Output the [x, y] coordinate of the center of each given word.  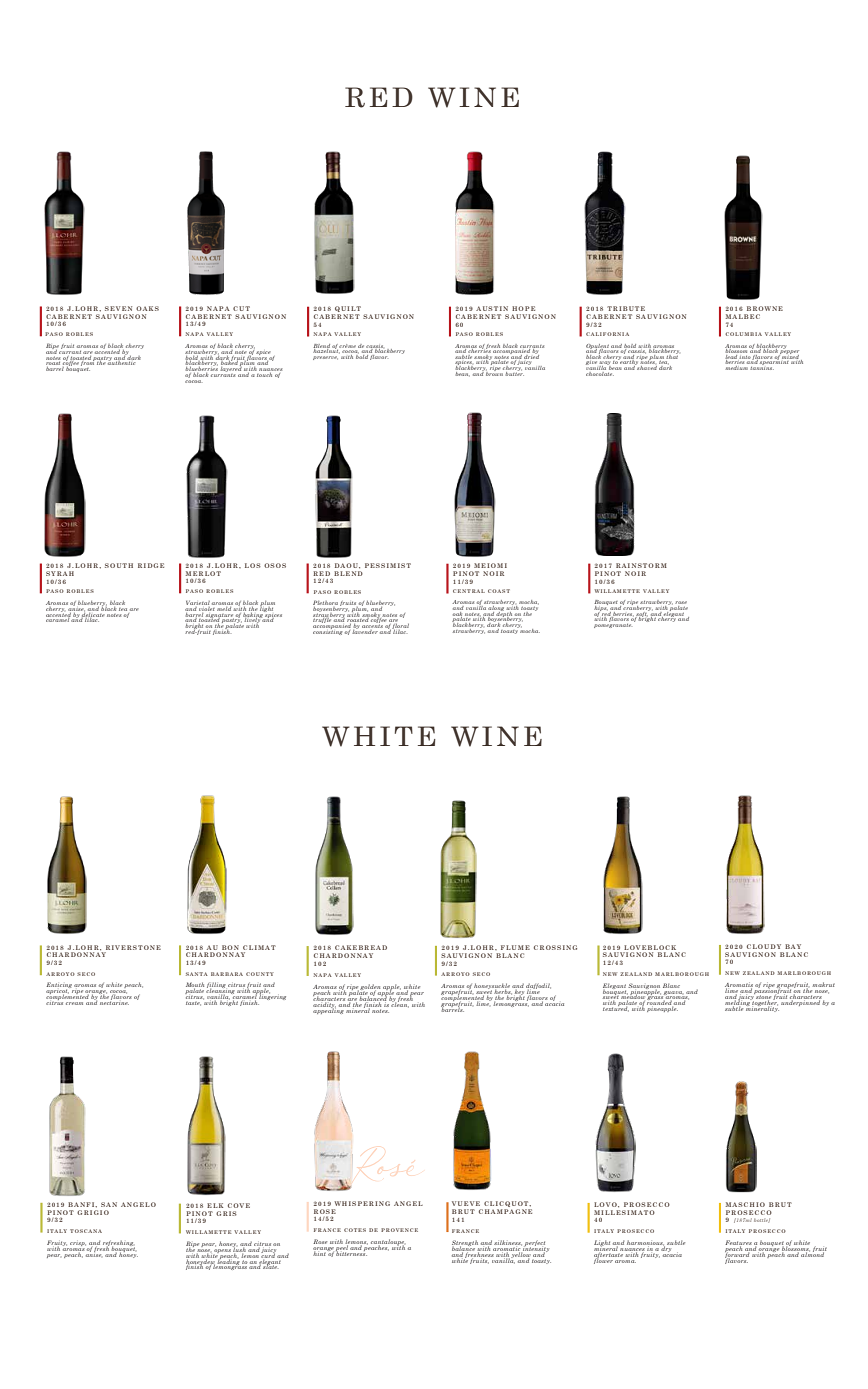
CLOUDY [764, 946]
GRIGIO [93, 1212]
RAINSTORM [641, 565]
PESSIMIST [388, 565]
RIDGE [151, 565]
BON [230, 947]
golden [370, 988]
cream [74, 1003]
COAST [499, 591]
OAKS [147, 308]
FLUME [515, 947]
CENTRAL [469, 591]
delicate [94, 613]
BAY [793, 946]
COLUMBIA [743, 334]
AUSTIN [492, 308]
